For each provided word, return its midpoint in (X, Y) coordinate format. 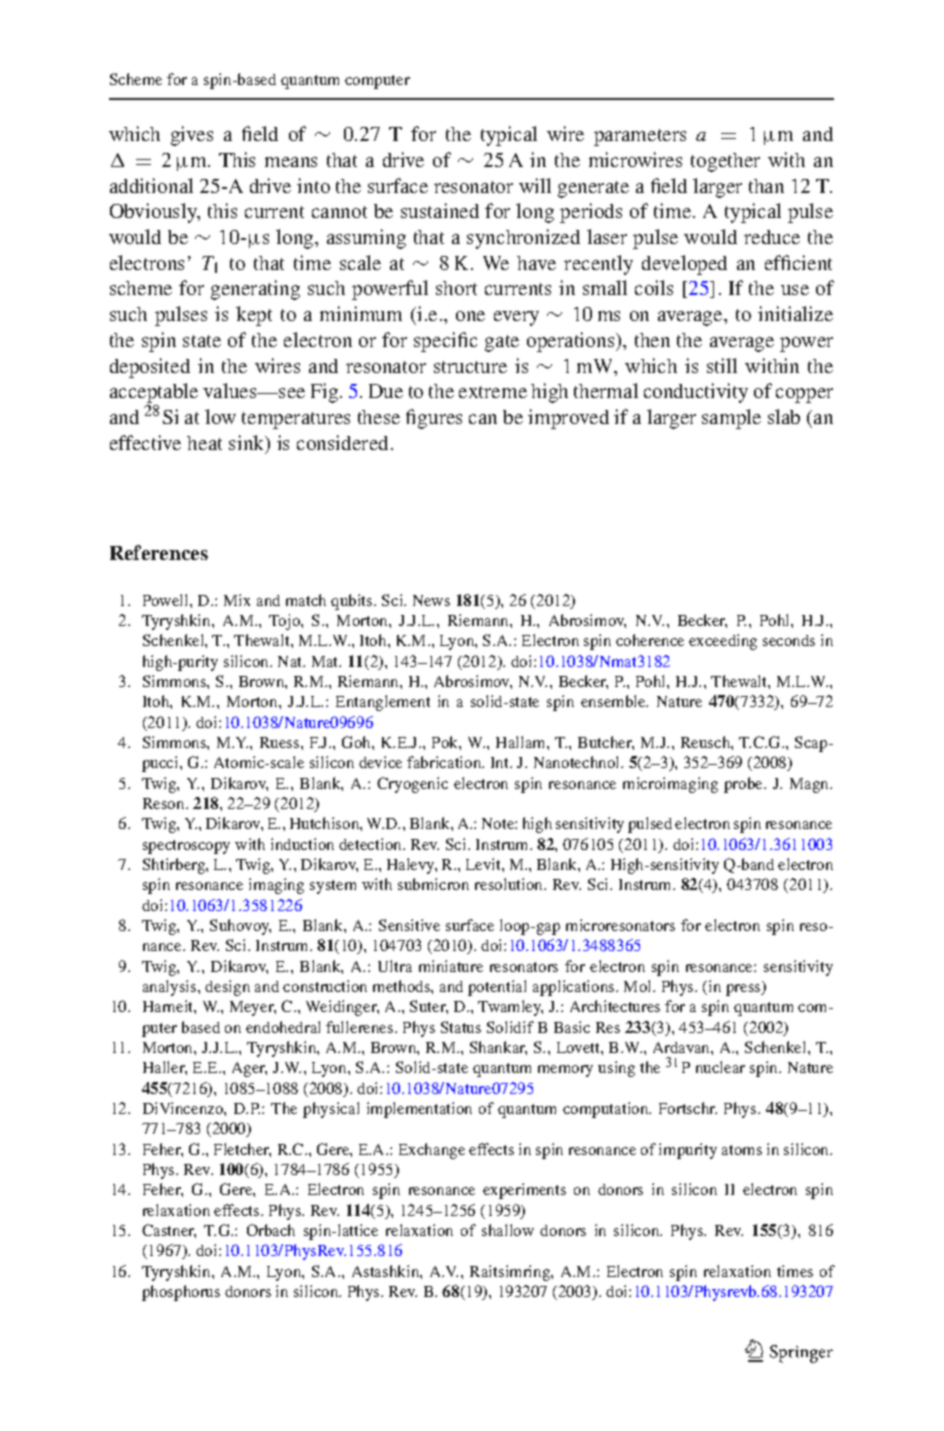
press (744, 990)
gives (192, 136)
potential (497, 988)
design (227, 988)
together (725, 162)
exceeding (723, 642)
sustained (440, 210)
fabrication (445, 762)
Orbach (271, 1230)
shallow (508, 1230)
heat (204, 443)
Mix (237, 600)
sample (731, 419)
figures (434, 419)
